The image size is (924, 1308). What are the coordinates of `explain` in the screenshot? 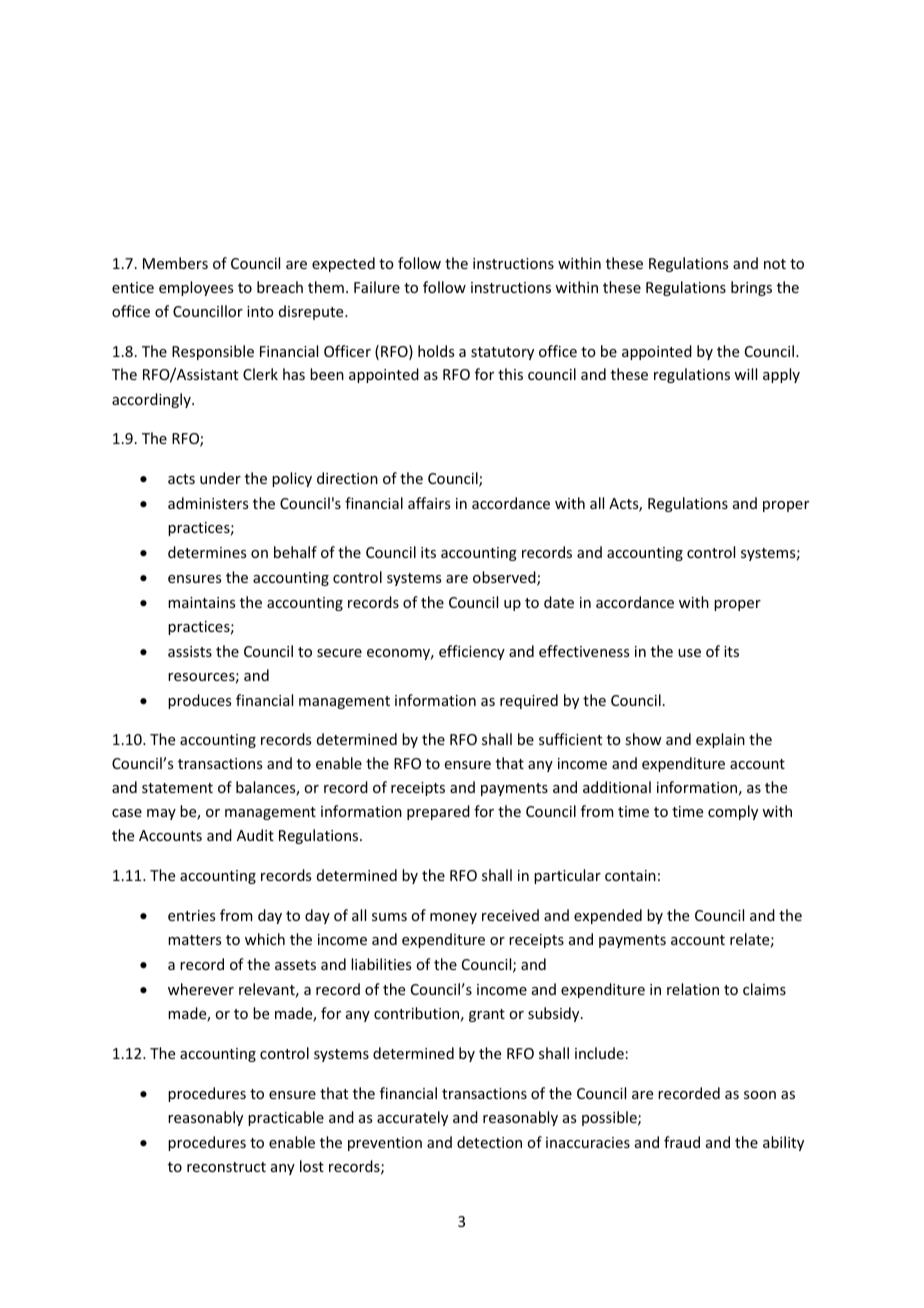 It's located at (720, 740).
